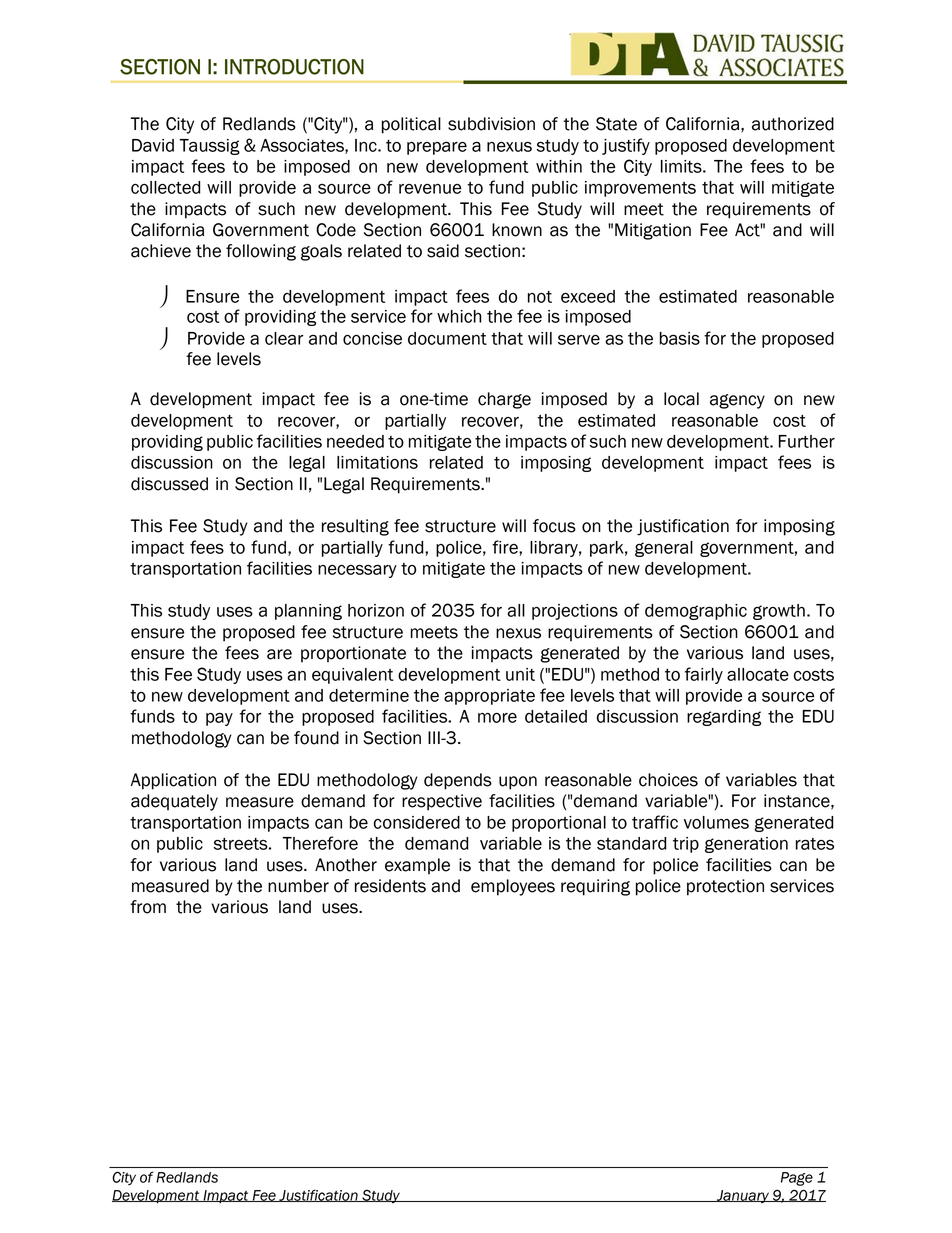 The image size is (952, 1233). I want to click on unit, so click(520, 674).
